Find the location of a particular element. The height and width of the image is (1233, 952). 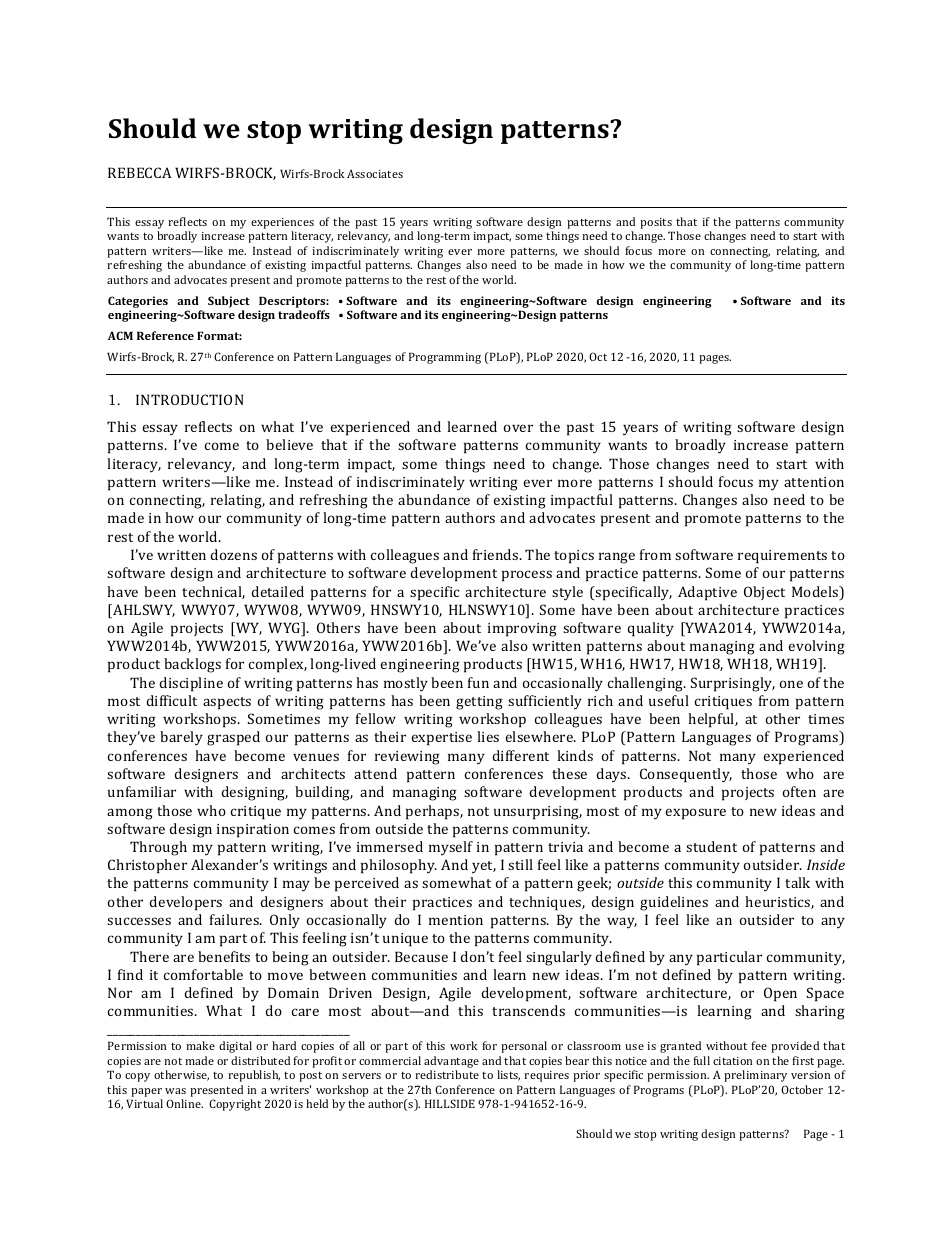

improving is located at coordinates (522, 630).
